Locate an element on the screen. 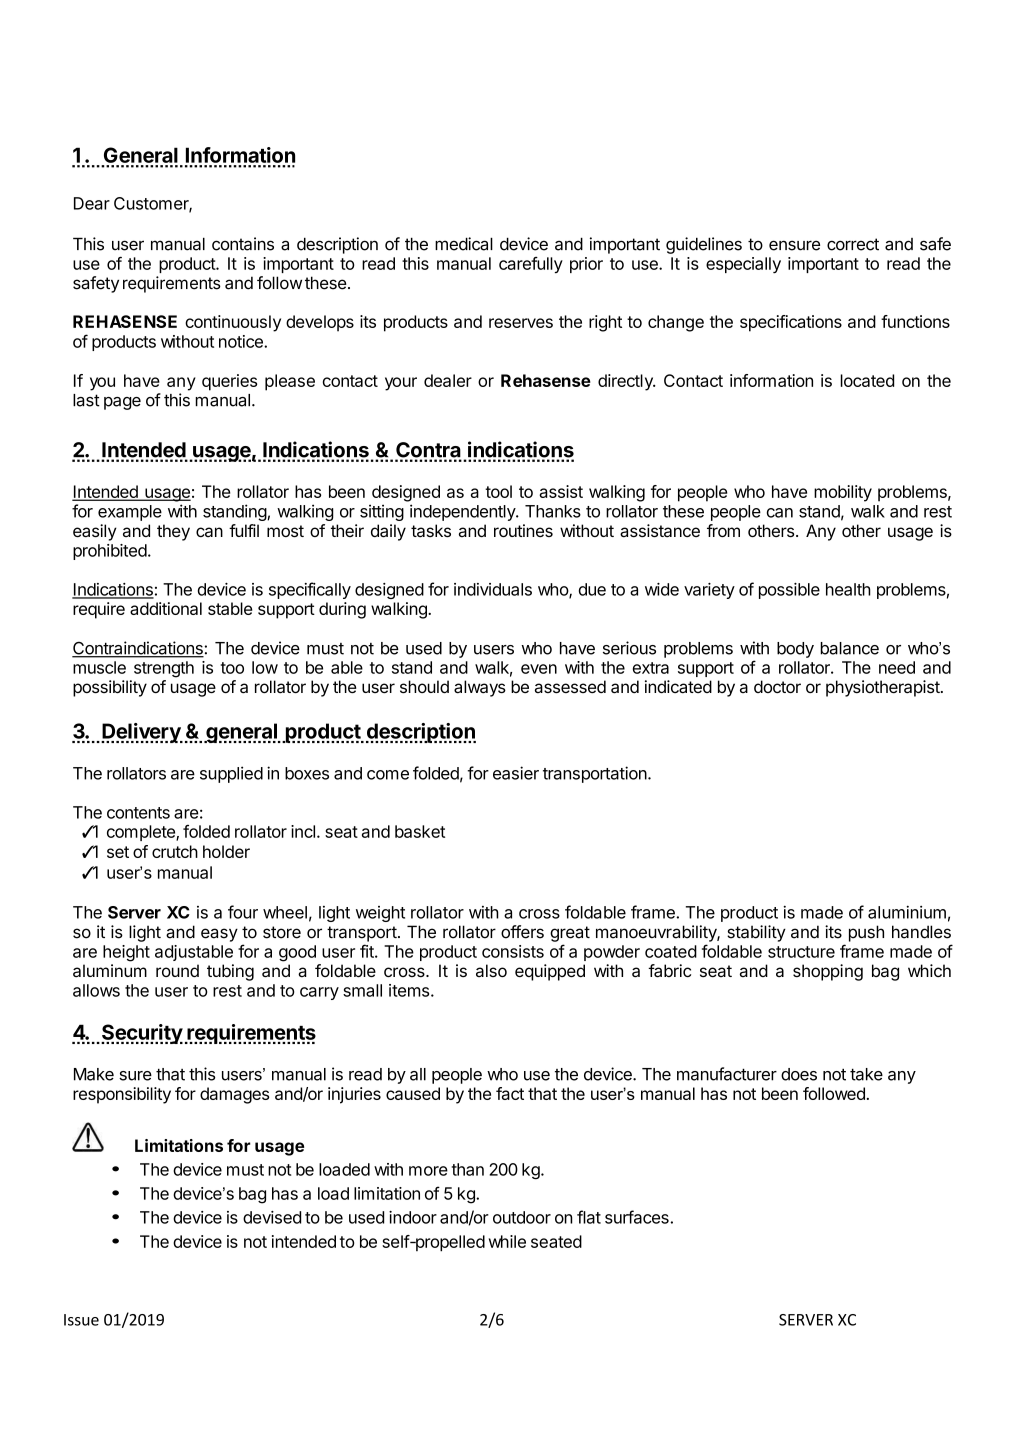 The image size is (1014, 1433). correct is located at coordinates (853, 244).
